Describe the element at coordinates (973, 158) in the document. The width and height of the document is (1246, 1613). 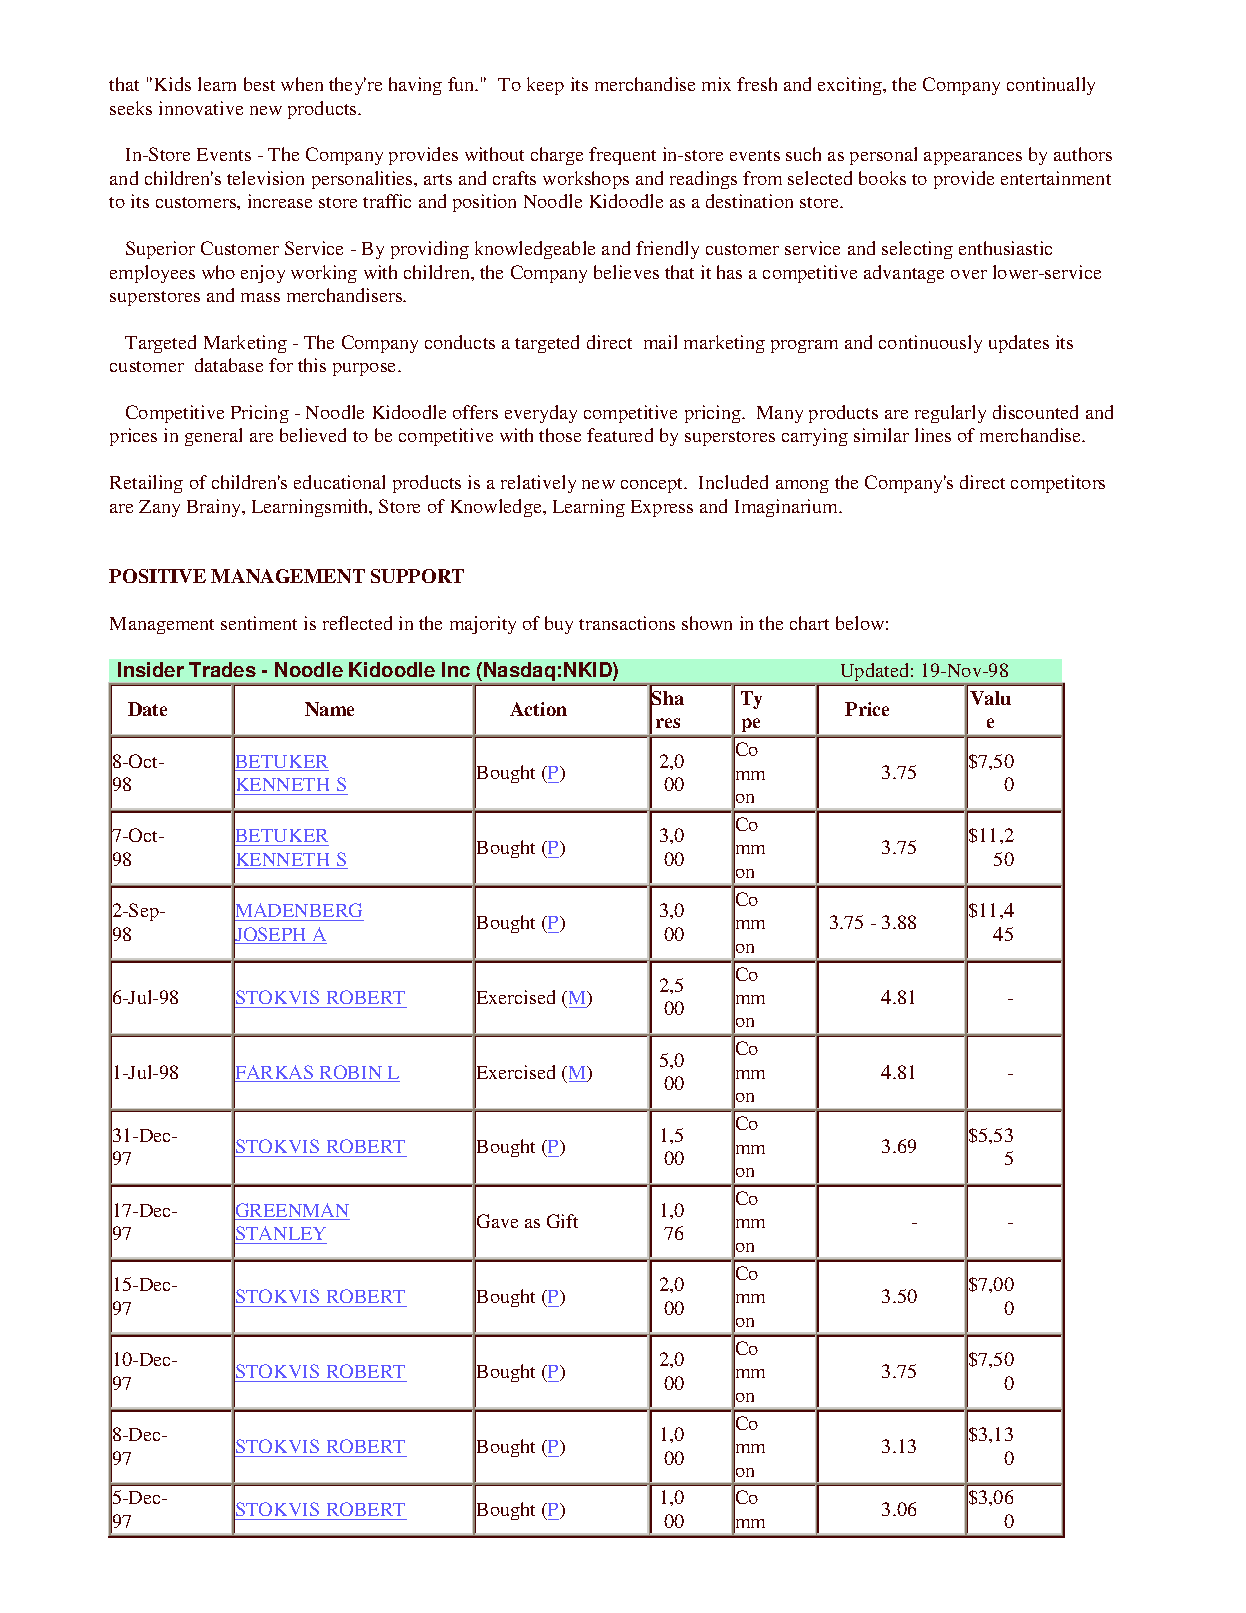
I see `appearances` at that location.
